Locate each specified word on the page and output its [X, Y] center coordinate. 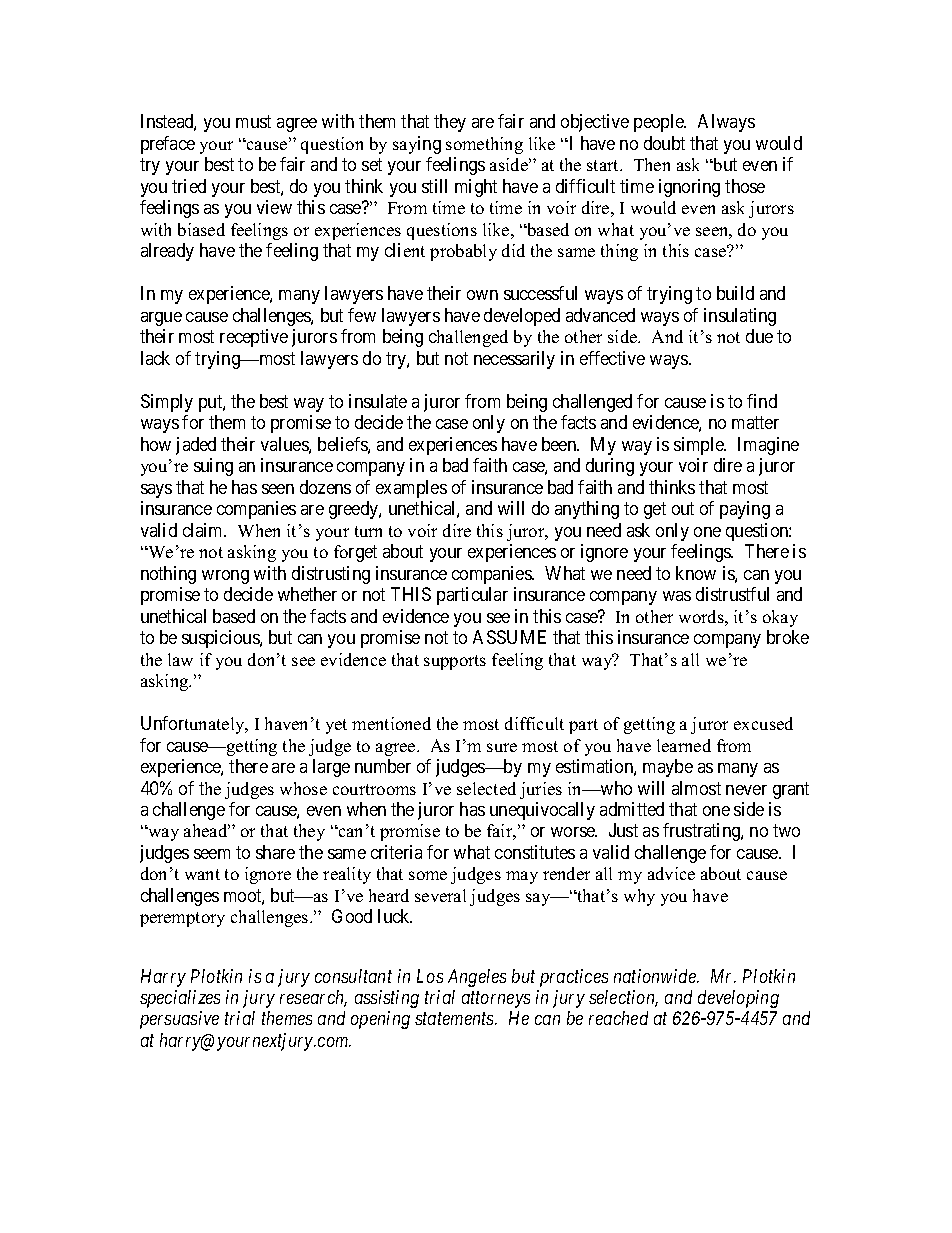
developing [738, 999]
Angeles [477, 978]
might [476, 188]
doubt [664, 143]
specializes [180, 999]
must [253, 122]
